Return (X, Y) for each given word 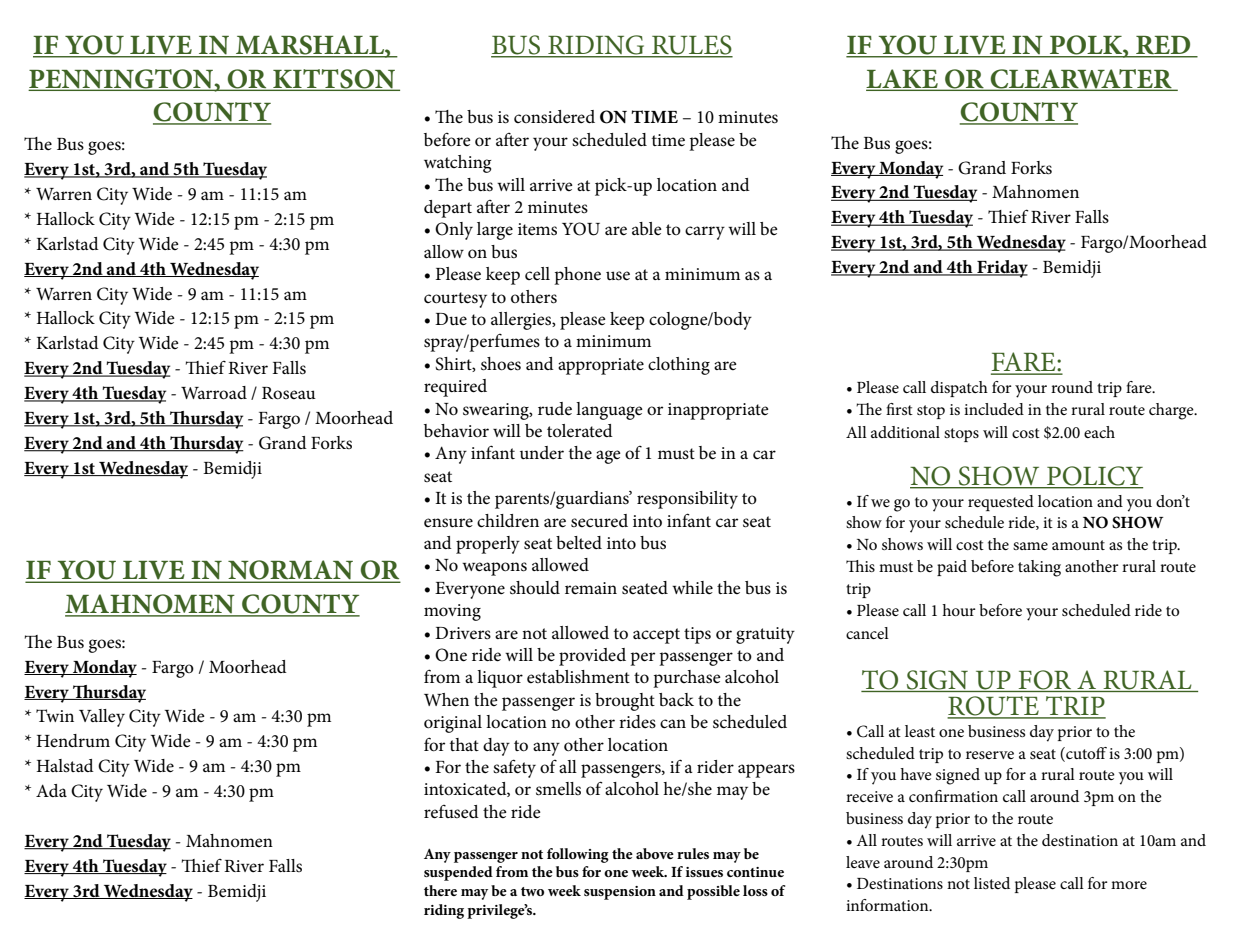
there (440, 890)
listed (992, 883)
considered (554, 117)
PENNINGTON (122, 79)
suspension (620, 893)
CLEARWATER (1081, 79)
